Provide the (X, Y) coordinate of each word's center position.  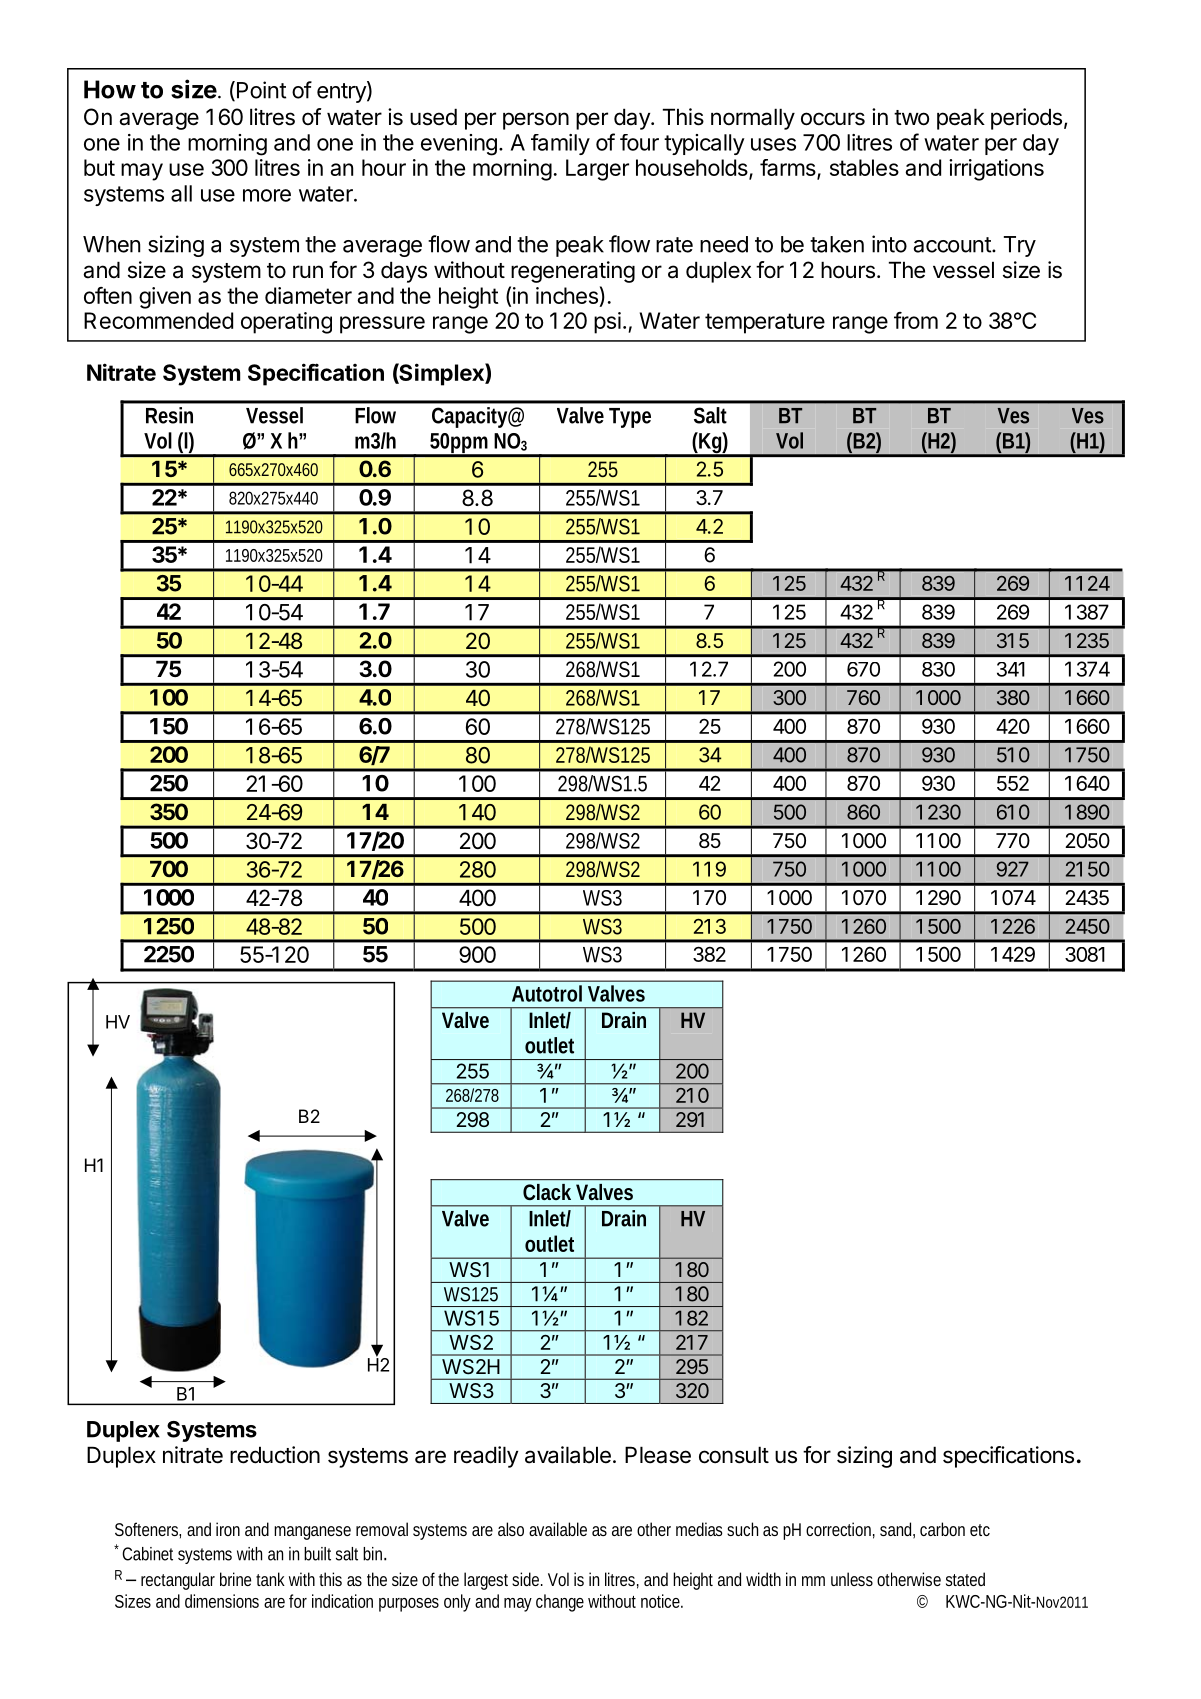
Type (630, 418)
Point (260, 91)
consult (734, 1455)
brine (235, 1579)
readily (486, 1457)
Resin (169, 415)
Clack (547, 1192)
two (911, 118)
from (916, 320)
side (527, 1579)
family (560, 144)
